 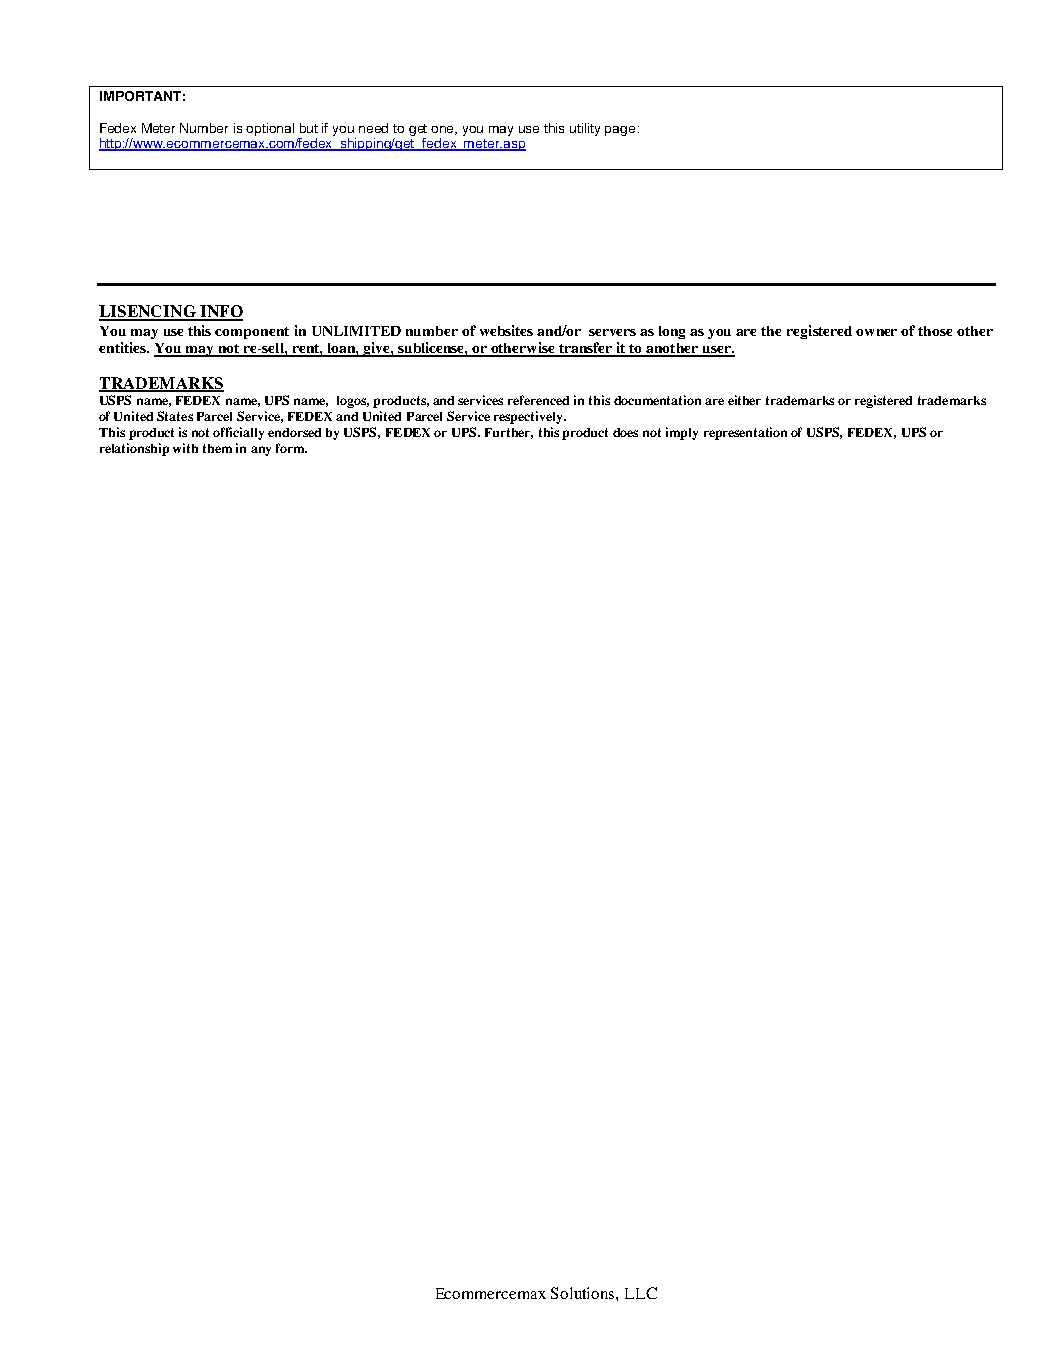 I want to click on respectively, so click(x=529, y=417).
